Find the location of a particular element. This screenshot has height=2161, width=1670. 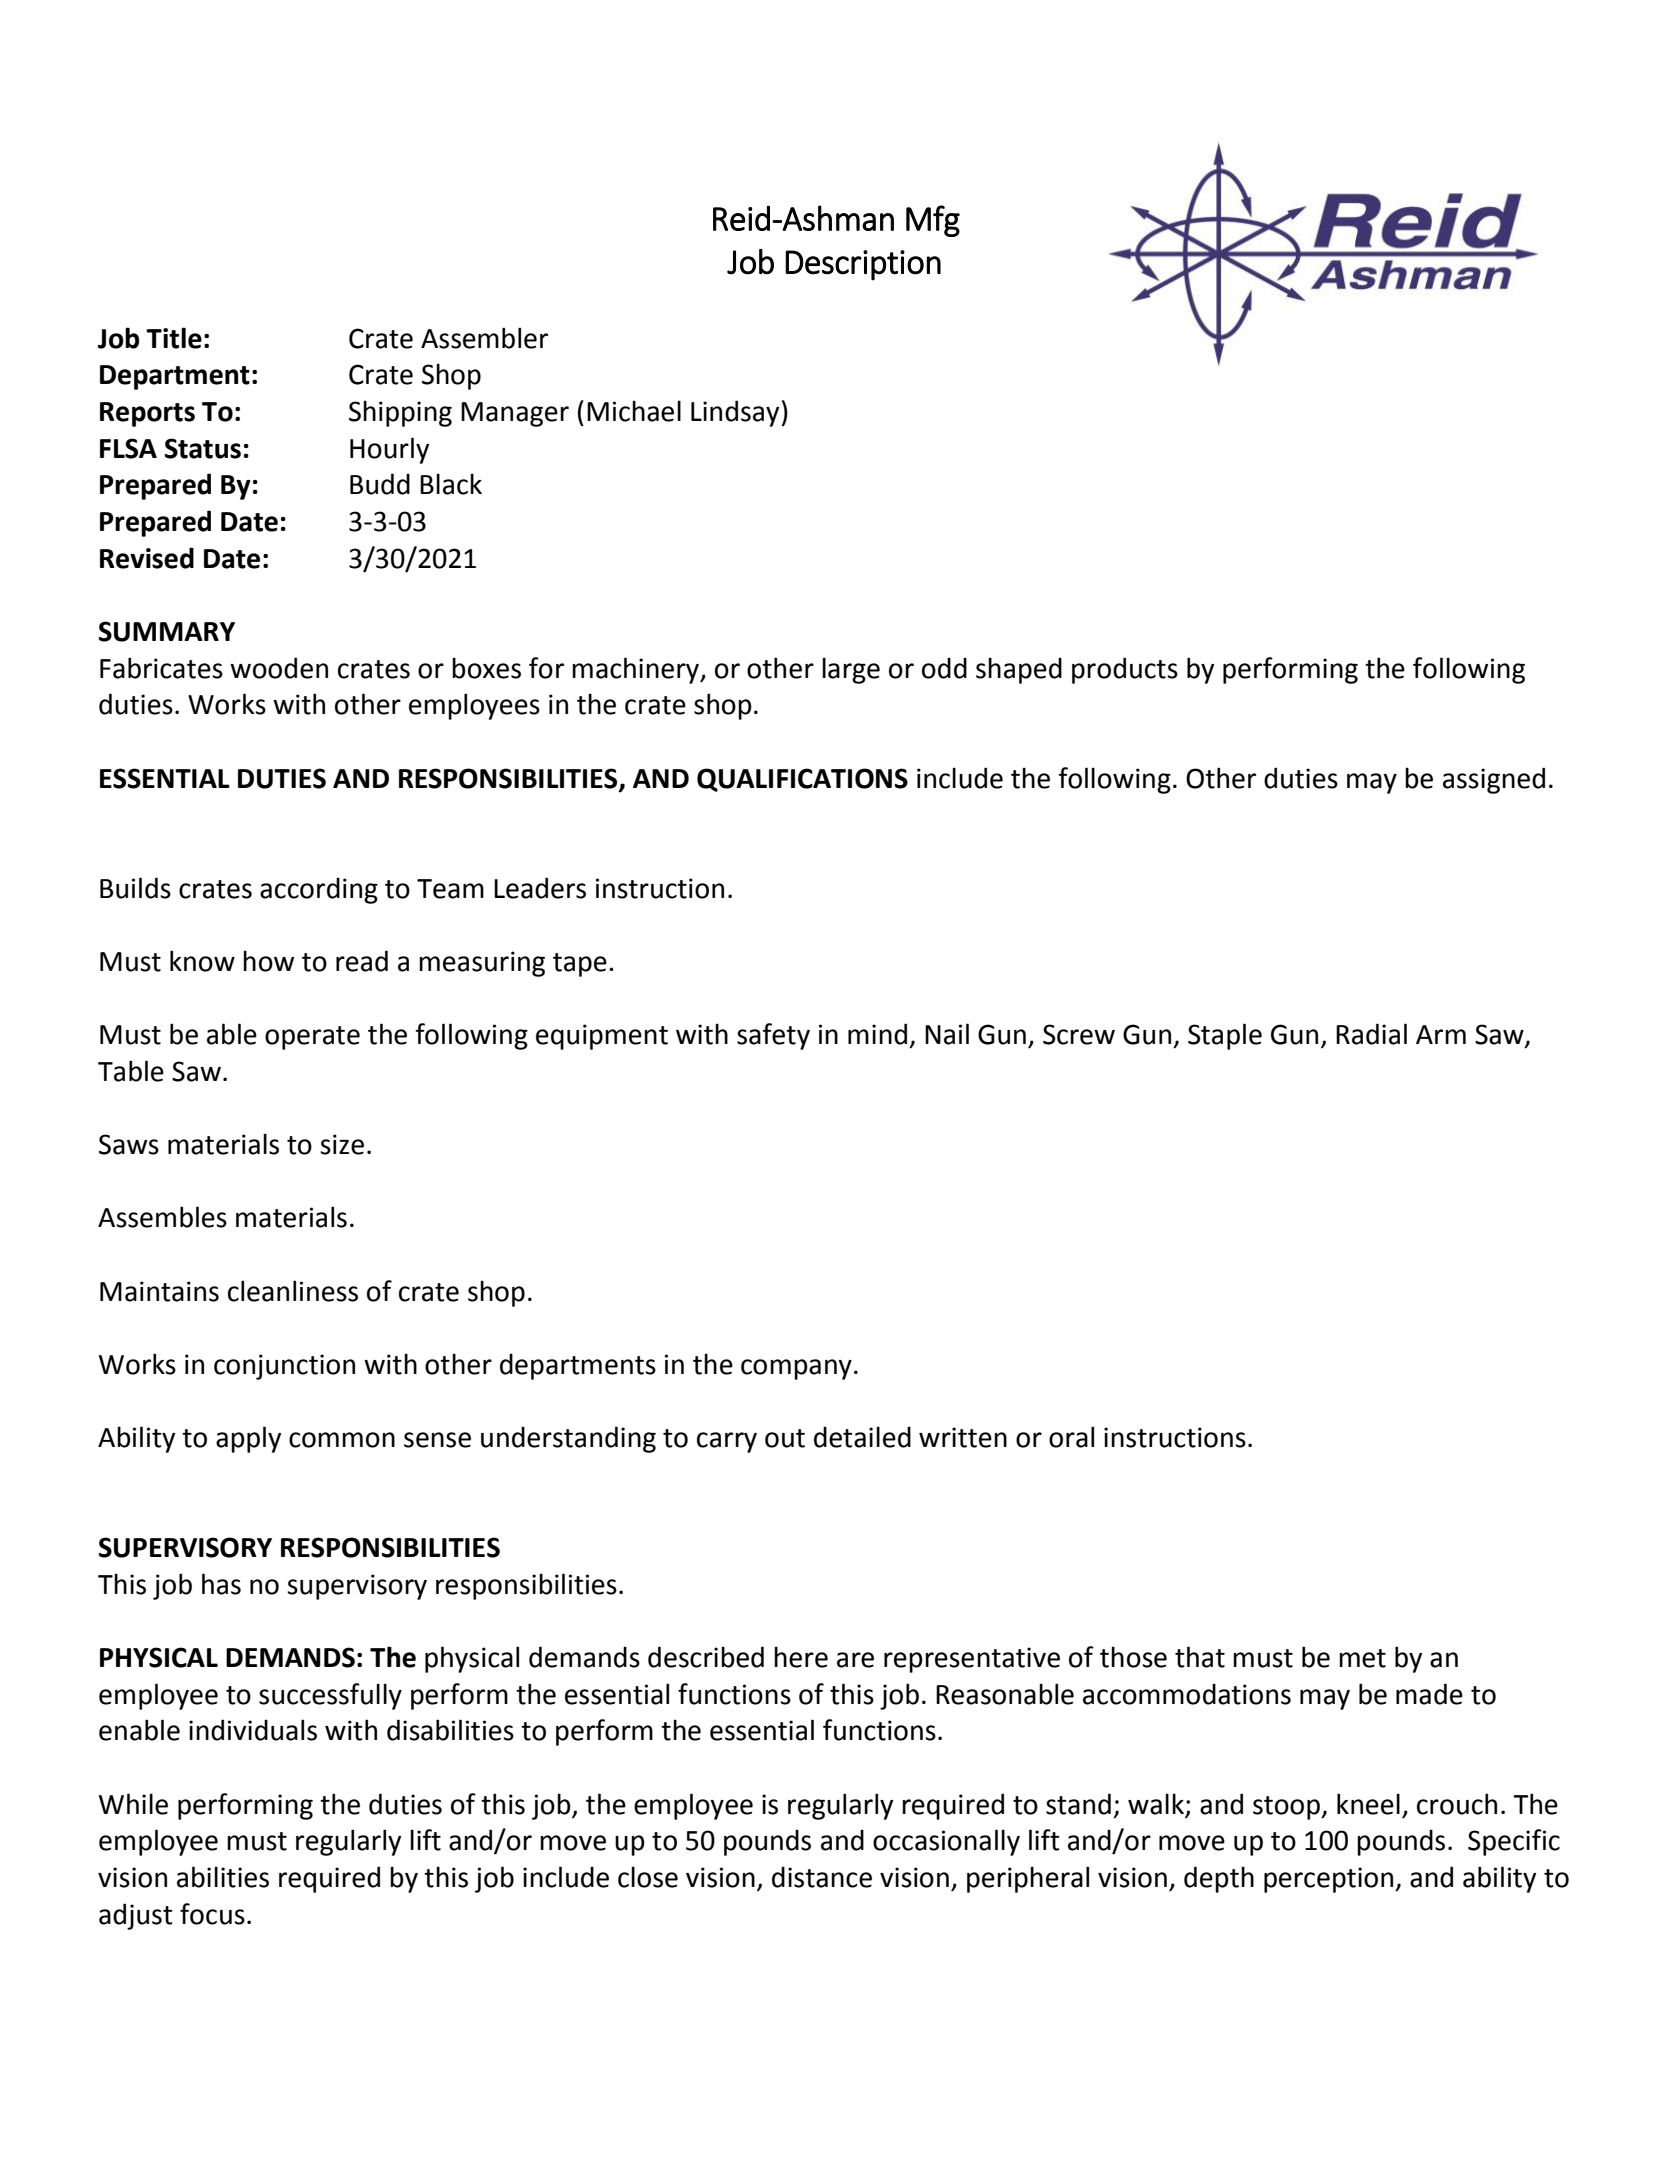

focus is located at coordinates (212, 1914).
